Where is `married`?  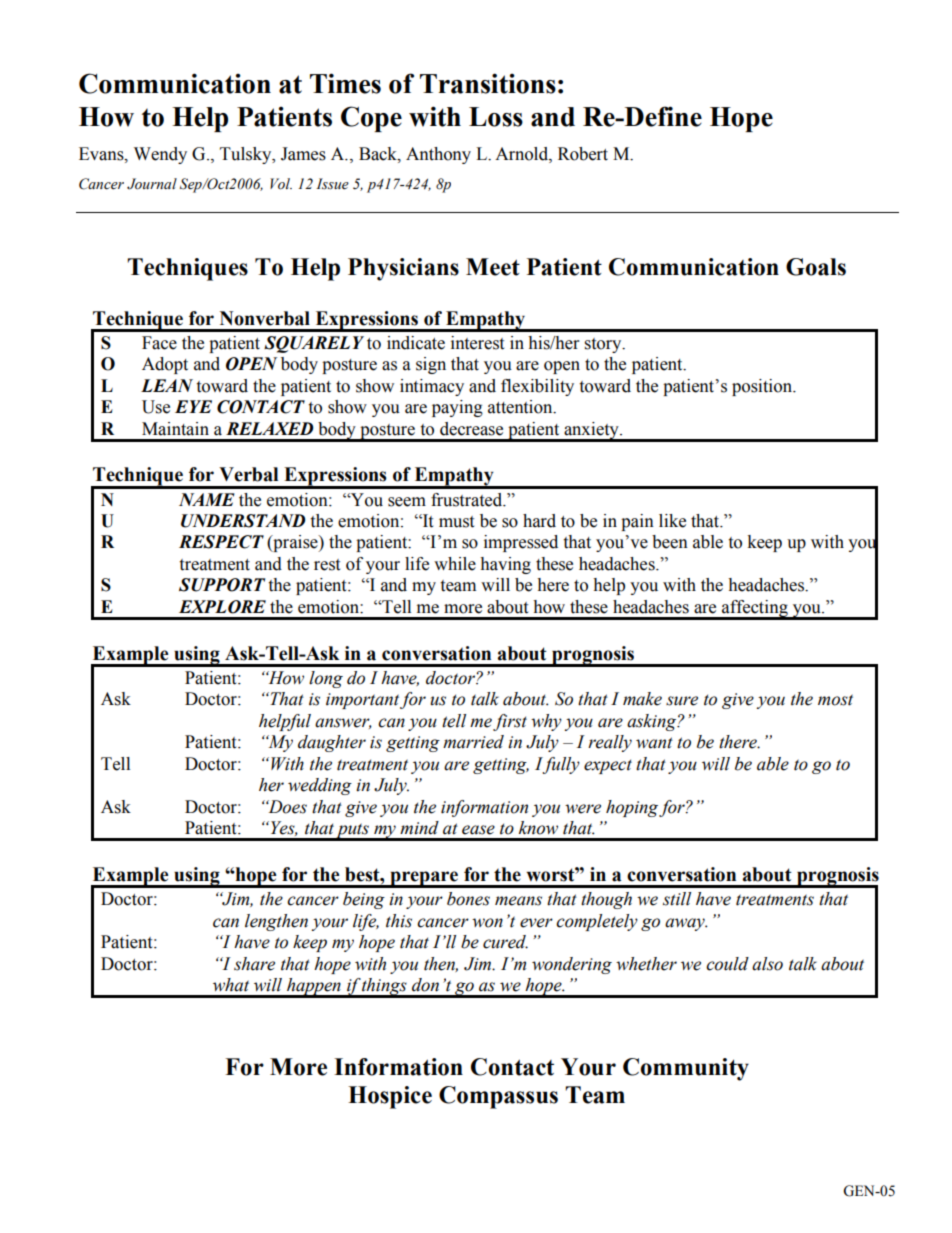
married is located at coordinates (473, 742).
